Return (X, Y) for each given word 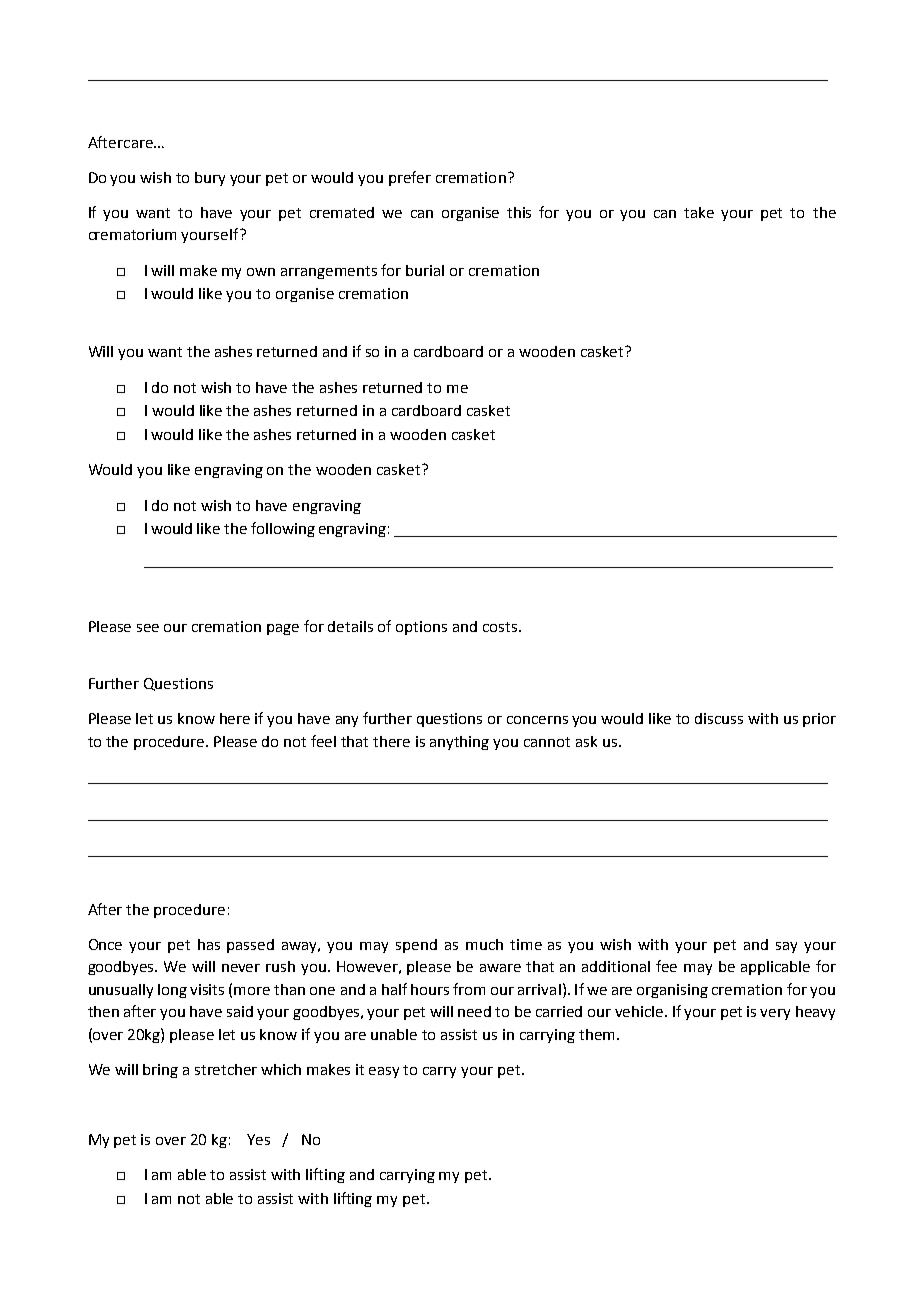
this (519, 212)
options (421, 628)
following (283, 529)
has (209, 944)
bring (160, 1071)
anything (459, 743)
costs (500, 627)
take (699, 212)
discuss (719, 718)
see (148, 628)
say (786, 947)
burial (425, 270)
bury (210, 179)
